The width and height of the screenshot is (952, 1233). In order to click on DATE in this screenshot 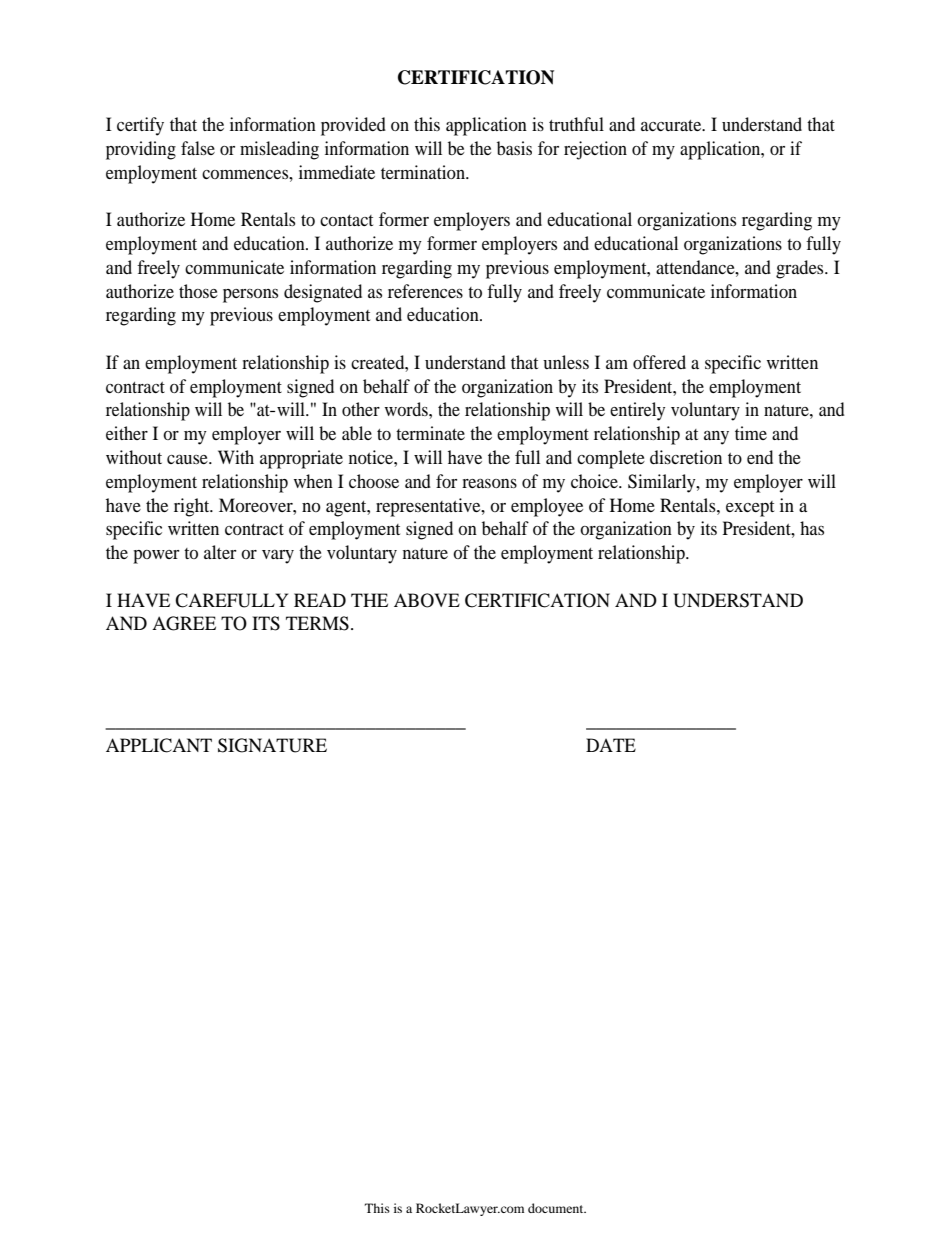, I will do `click(611, 745)`.
